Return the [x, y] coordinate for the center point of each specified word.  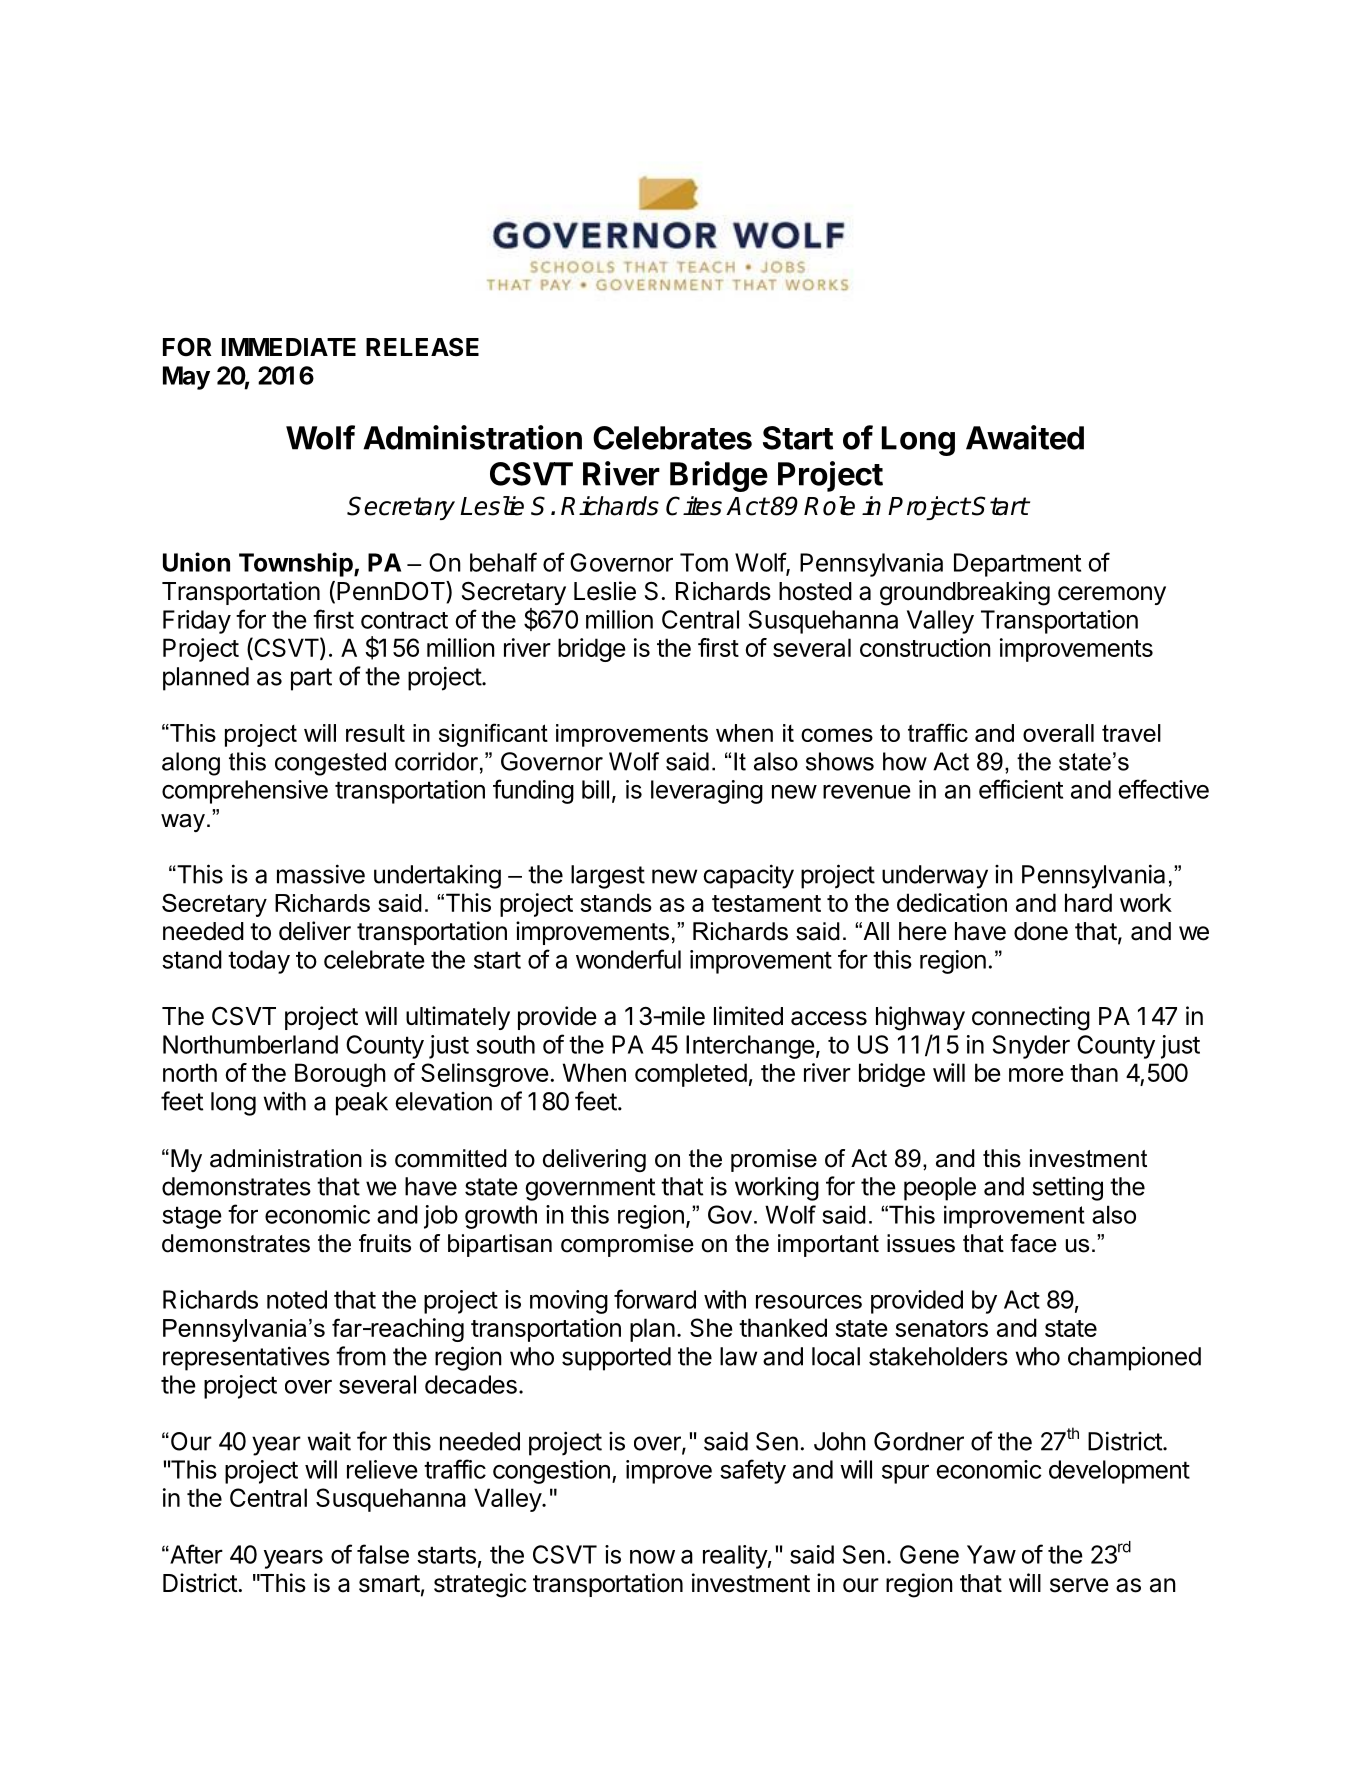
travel [1131, 733]
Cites [694, 506]
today [259, 962]
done [1041, 931]
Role [829, 506]
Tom [704, 562]
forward [655, 1299]
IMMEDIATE [289, 347]
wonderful [628, 959]
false [383, 1554]
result [375, 733]
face [1033, 1243]
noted [297, 1299]
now [652, 1557]
